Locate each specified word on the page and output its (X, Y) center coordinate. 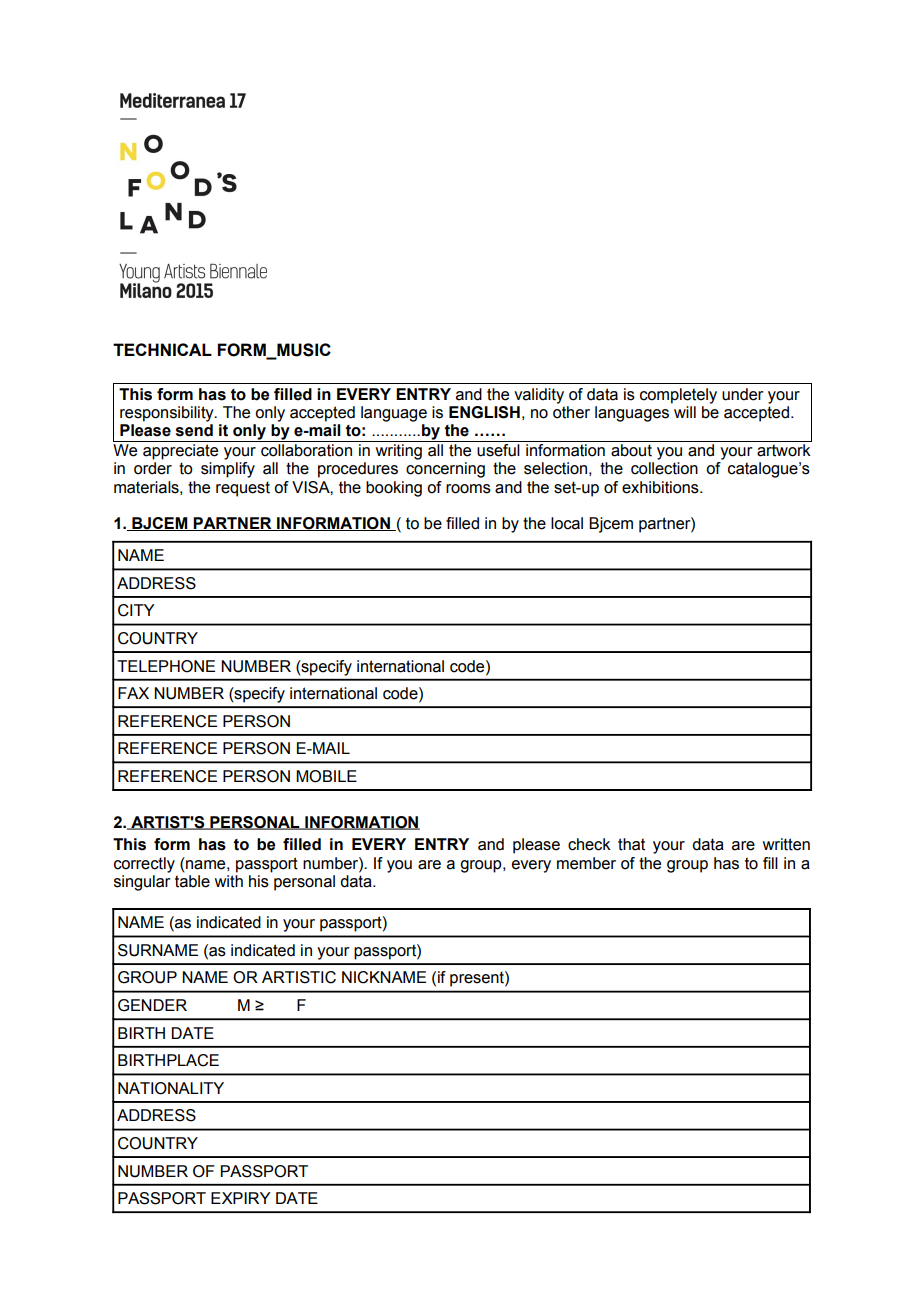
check (589, 844)
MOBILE (326, 776)
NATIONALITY (171, 1088)
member (586, 863)
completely (678, 396)
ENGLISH (484, 412)
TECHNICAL (162, 349)
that (631, 844)
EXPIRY (241, 1198)
